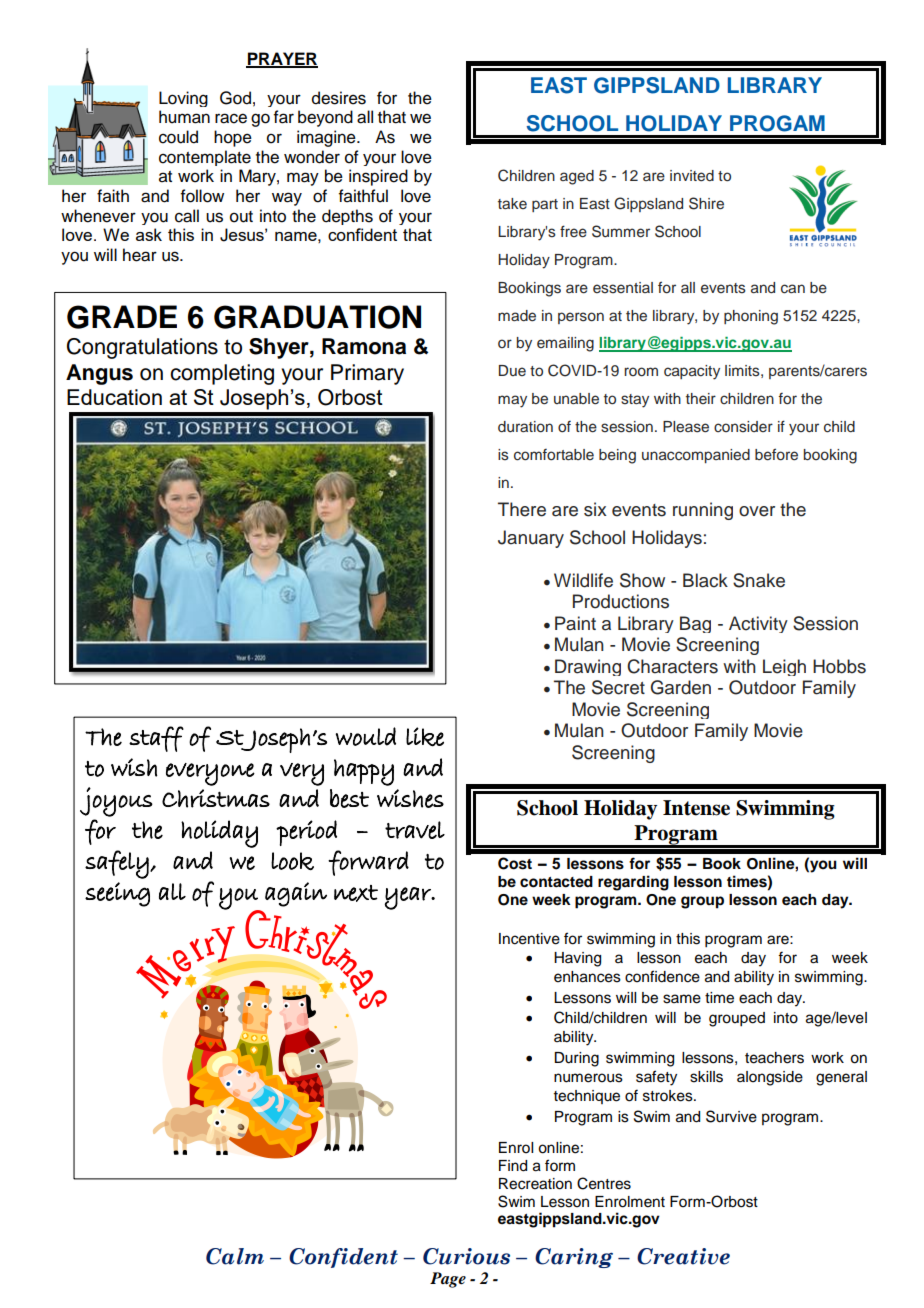 Image resolution: width=924 pixels, height=1308 pixels. What do you see at coordinates (183, 99) in the screenshot?
I see `Loving` at bounding box center [183, 99].
